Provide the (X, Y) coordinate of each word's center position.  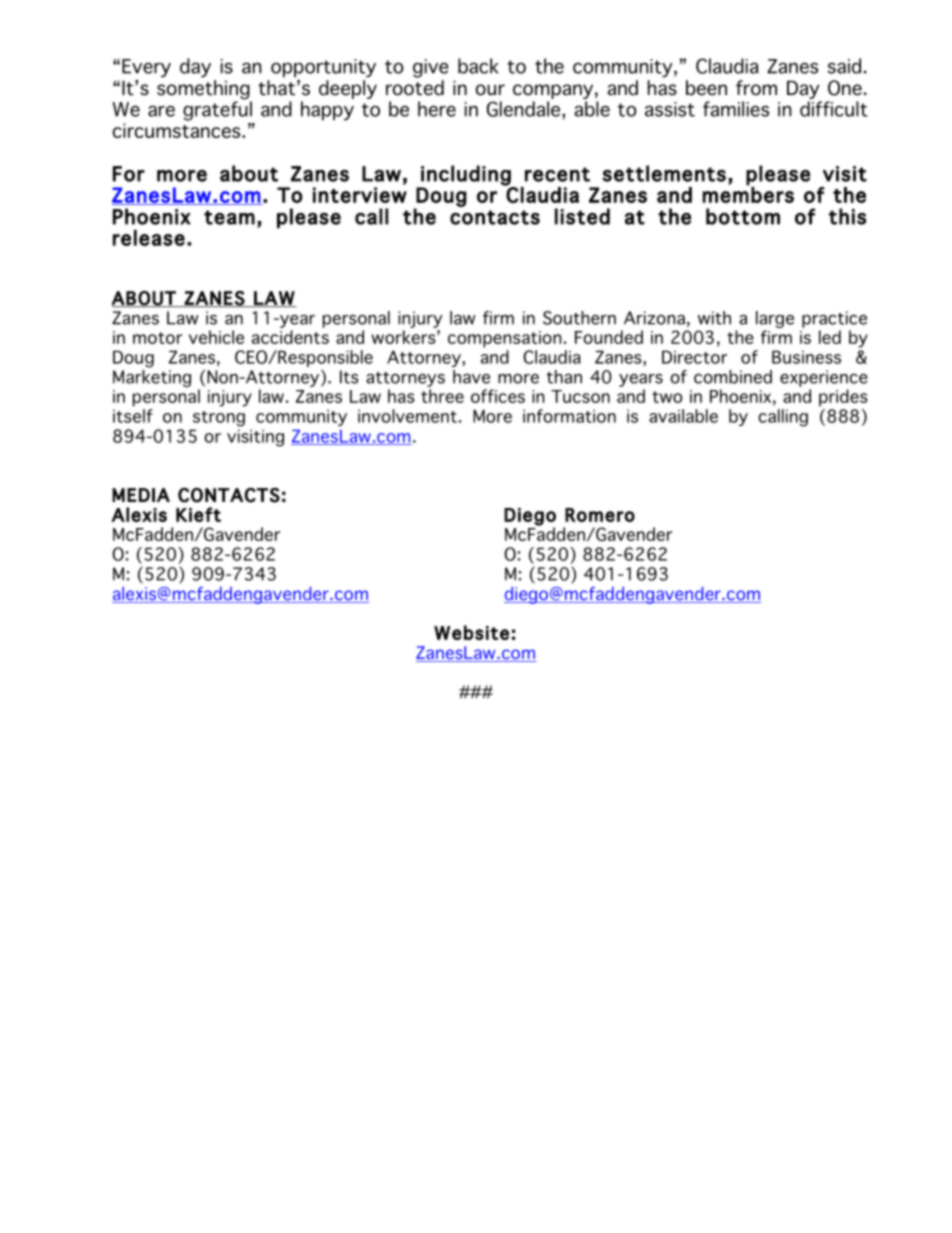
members (748, 194)
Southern (579, 318)
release (149, 238)
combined (733, 377)
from (756, 88)
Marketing (152, 378)
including (466, 176)
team (229, 217)
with (714, 318)
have (471, 377)
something (204, 91)
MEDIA (141, 495)
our (490, 90)
